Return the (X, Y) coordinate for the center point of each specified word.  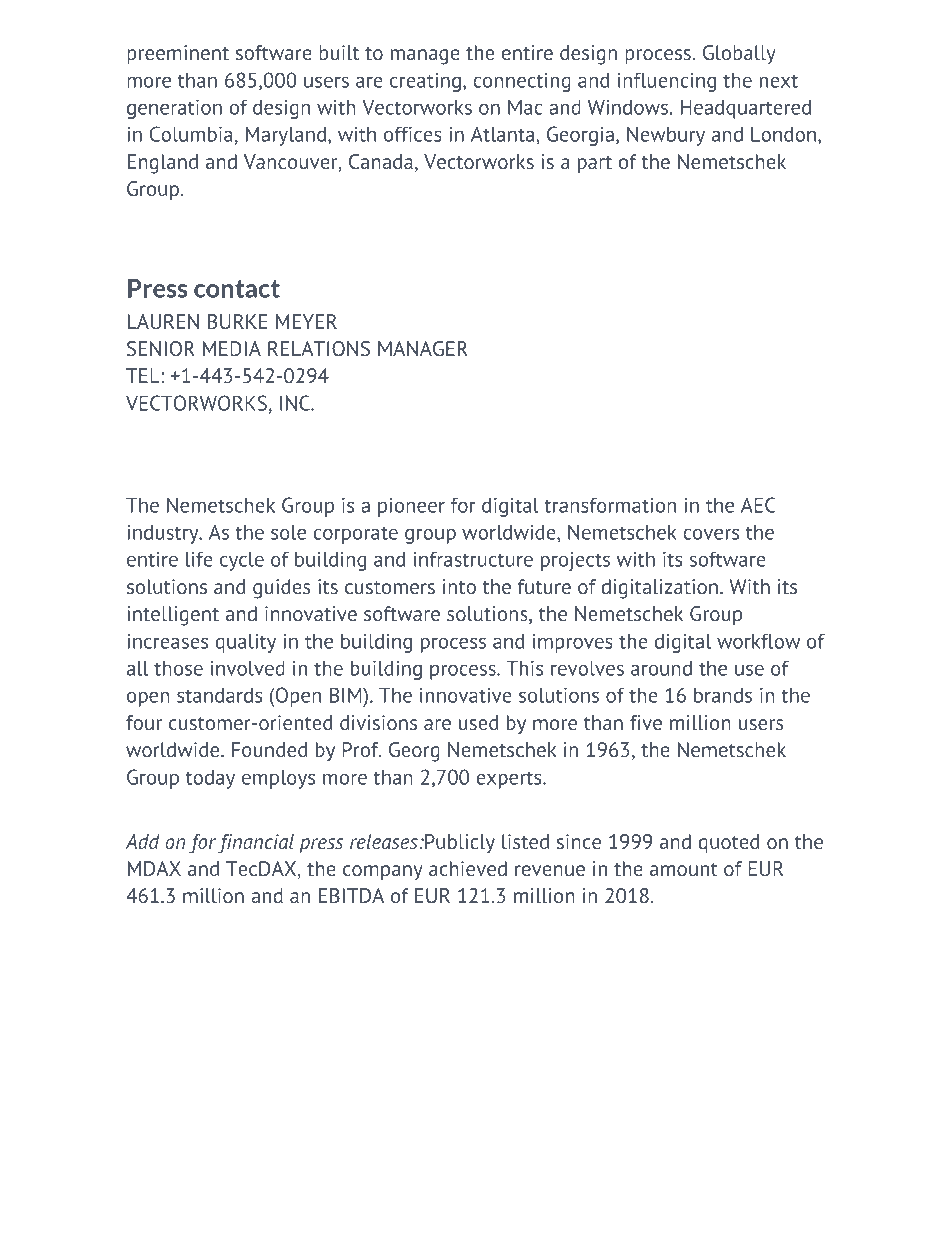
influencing (667, 82)
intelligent (173, 616)
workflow (758, 641)
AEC (758, 505)
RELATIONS (319, 348)
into (459, 586)
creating (425, 82)
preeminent (178, 54)
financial (256, 844)
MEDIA (232, 348)
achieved (468, 868)
